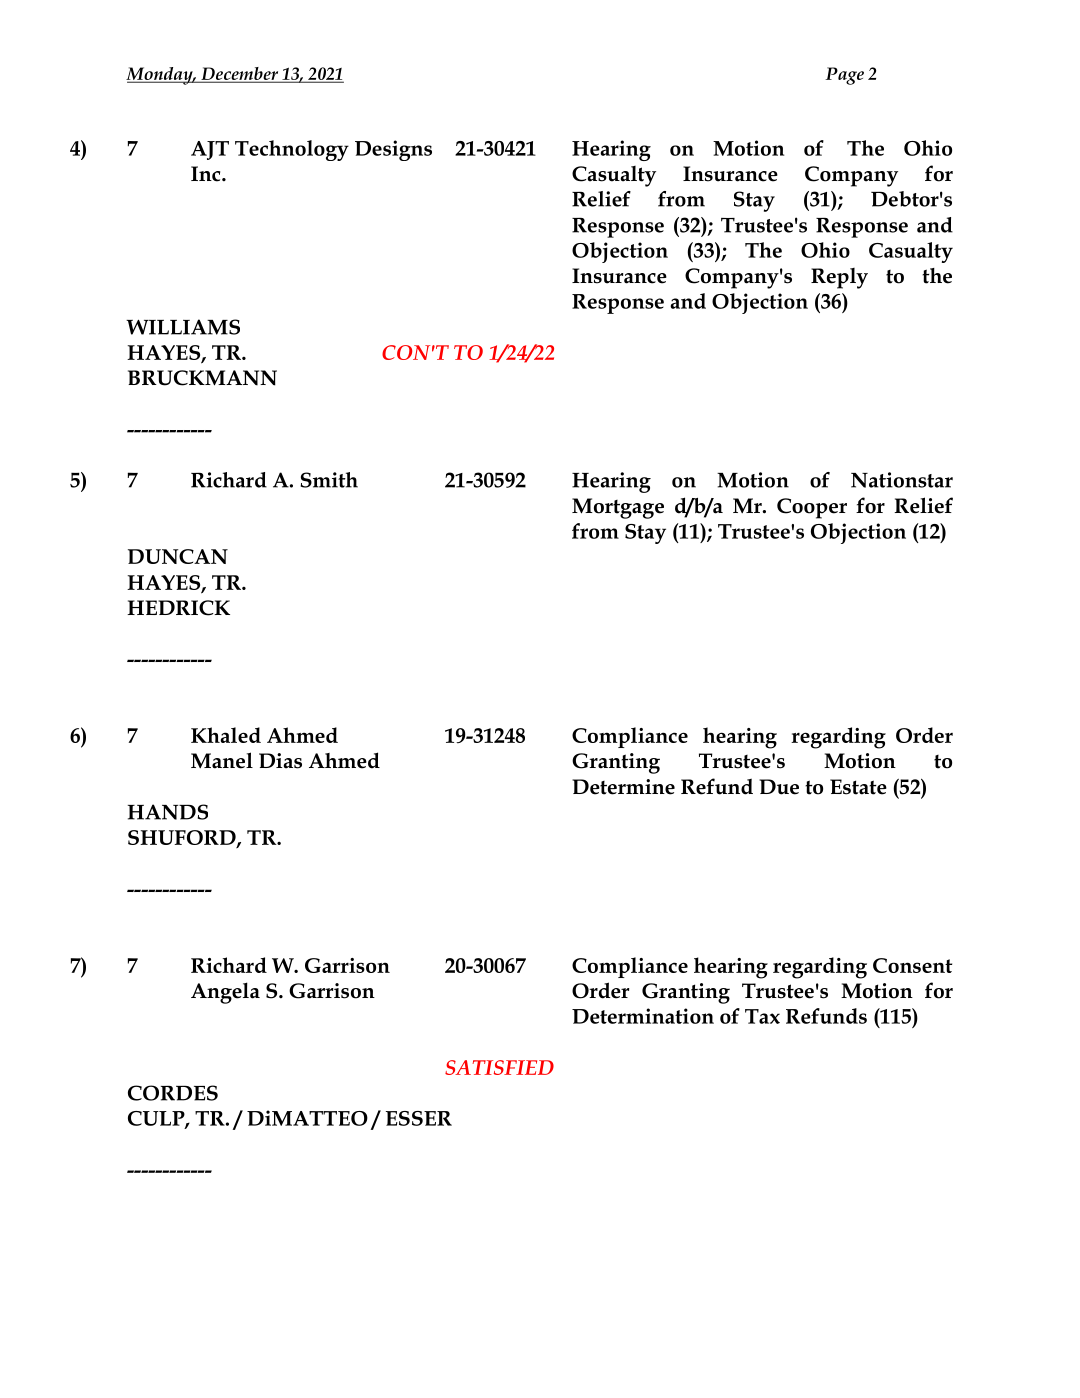 This image has height=1398, width=1080. Describe the element at coordinates (240, 74) in the image. I see `December` at that location.
